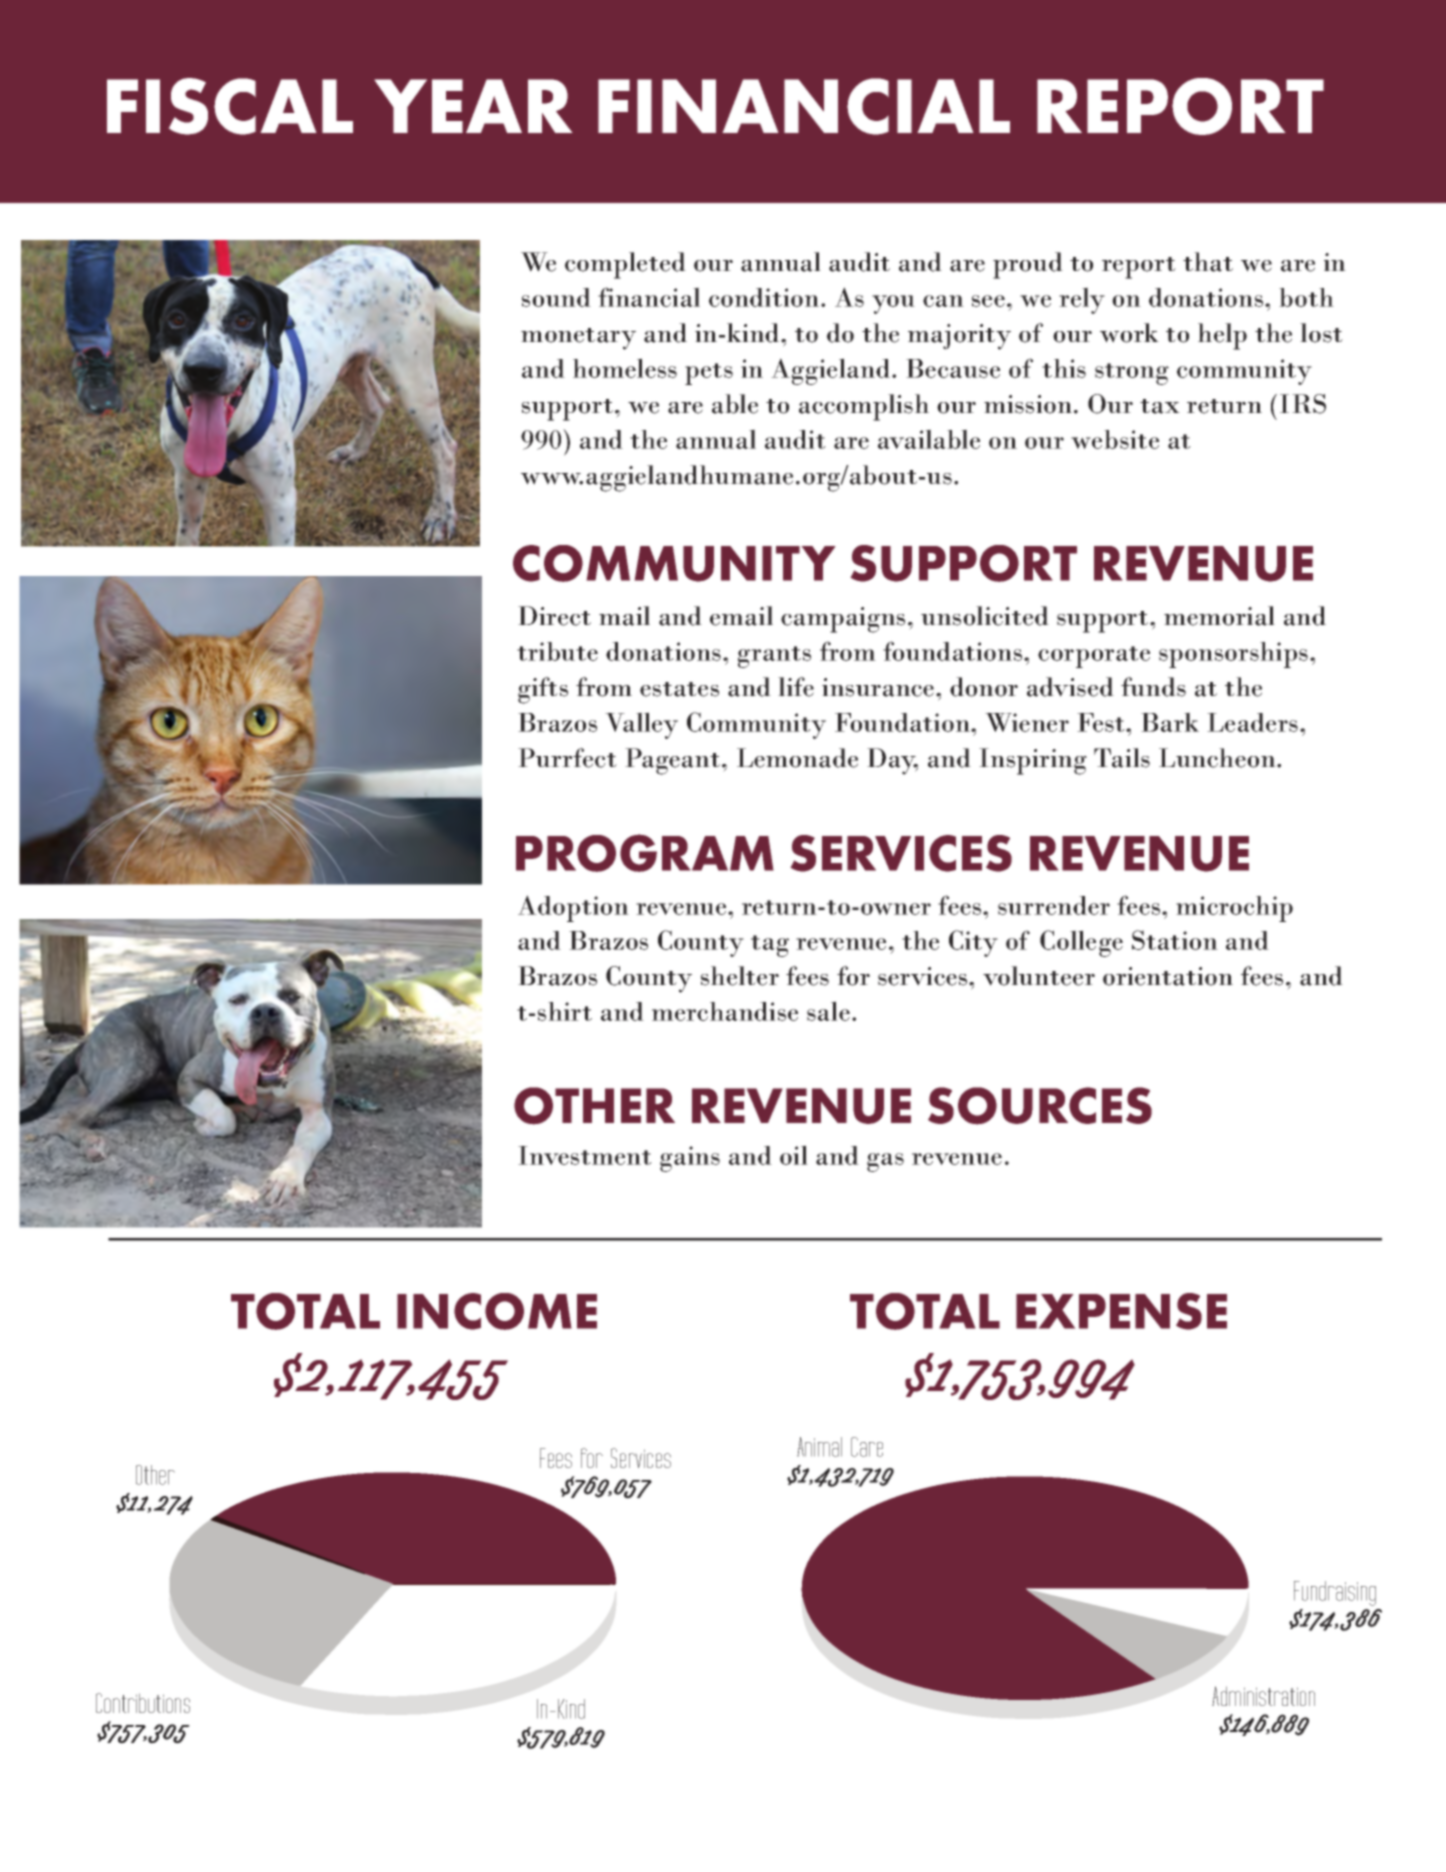 This page has width=1446, height=1872. What do you see at coordinates (1208, 262) in the page?
I see `that` at bounding box center [1208, 262].
